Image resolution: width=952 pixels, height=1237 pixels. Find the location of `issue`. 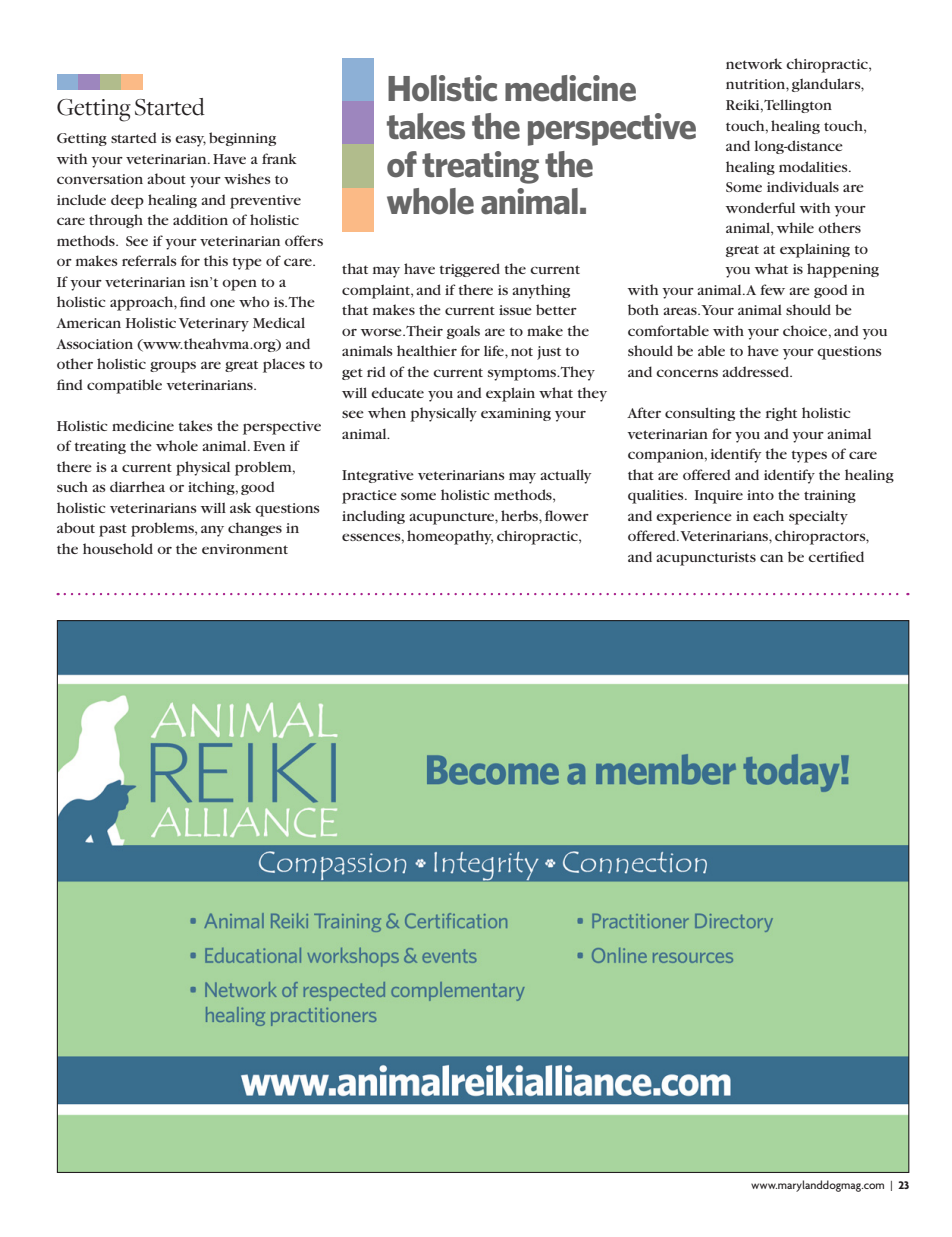

issue is located at coordinates (515, 310).
